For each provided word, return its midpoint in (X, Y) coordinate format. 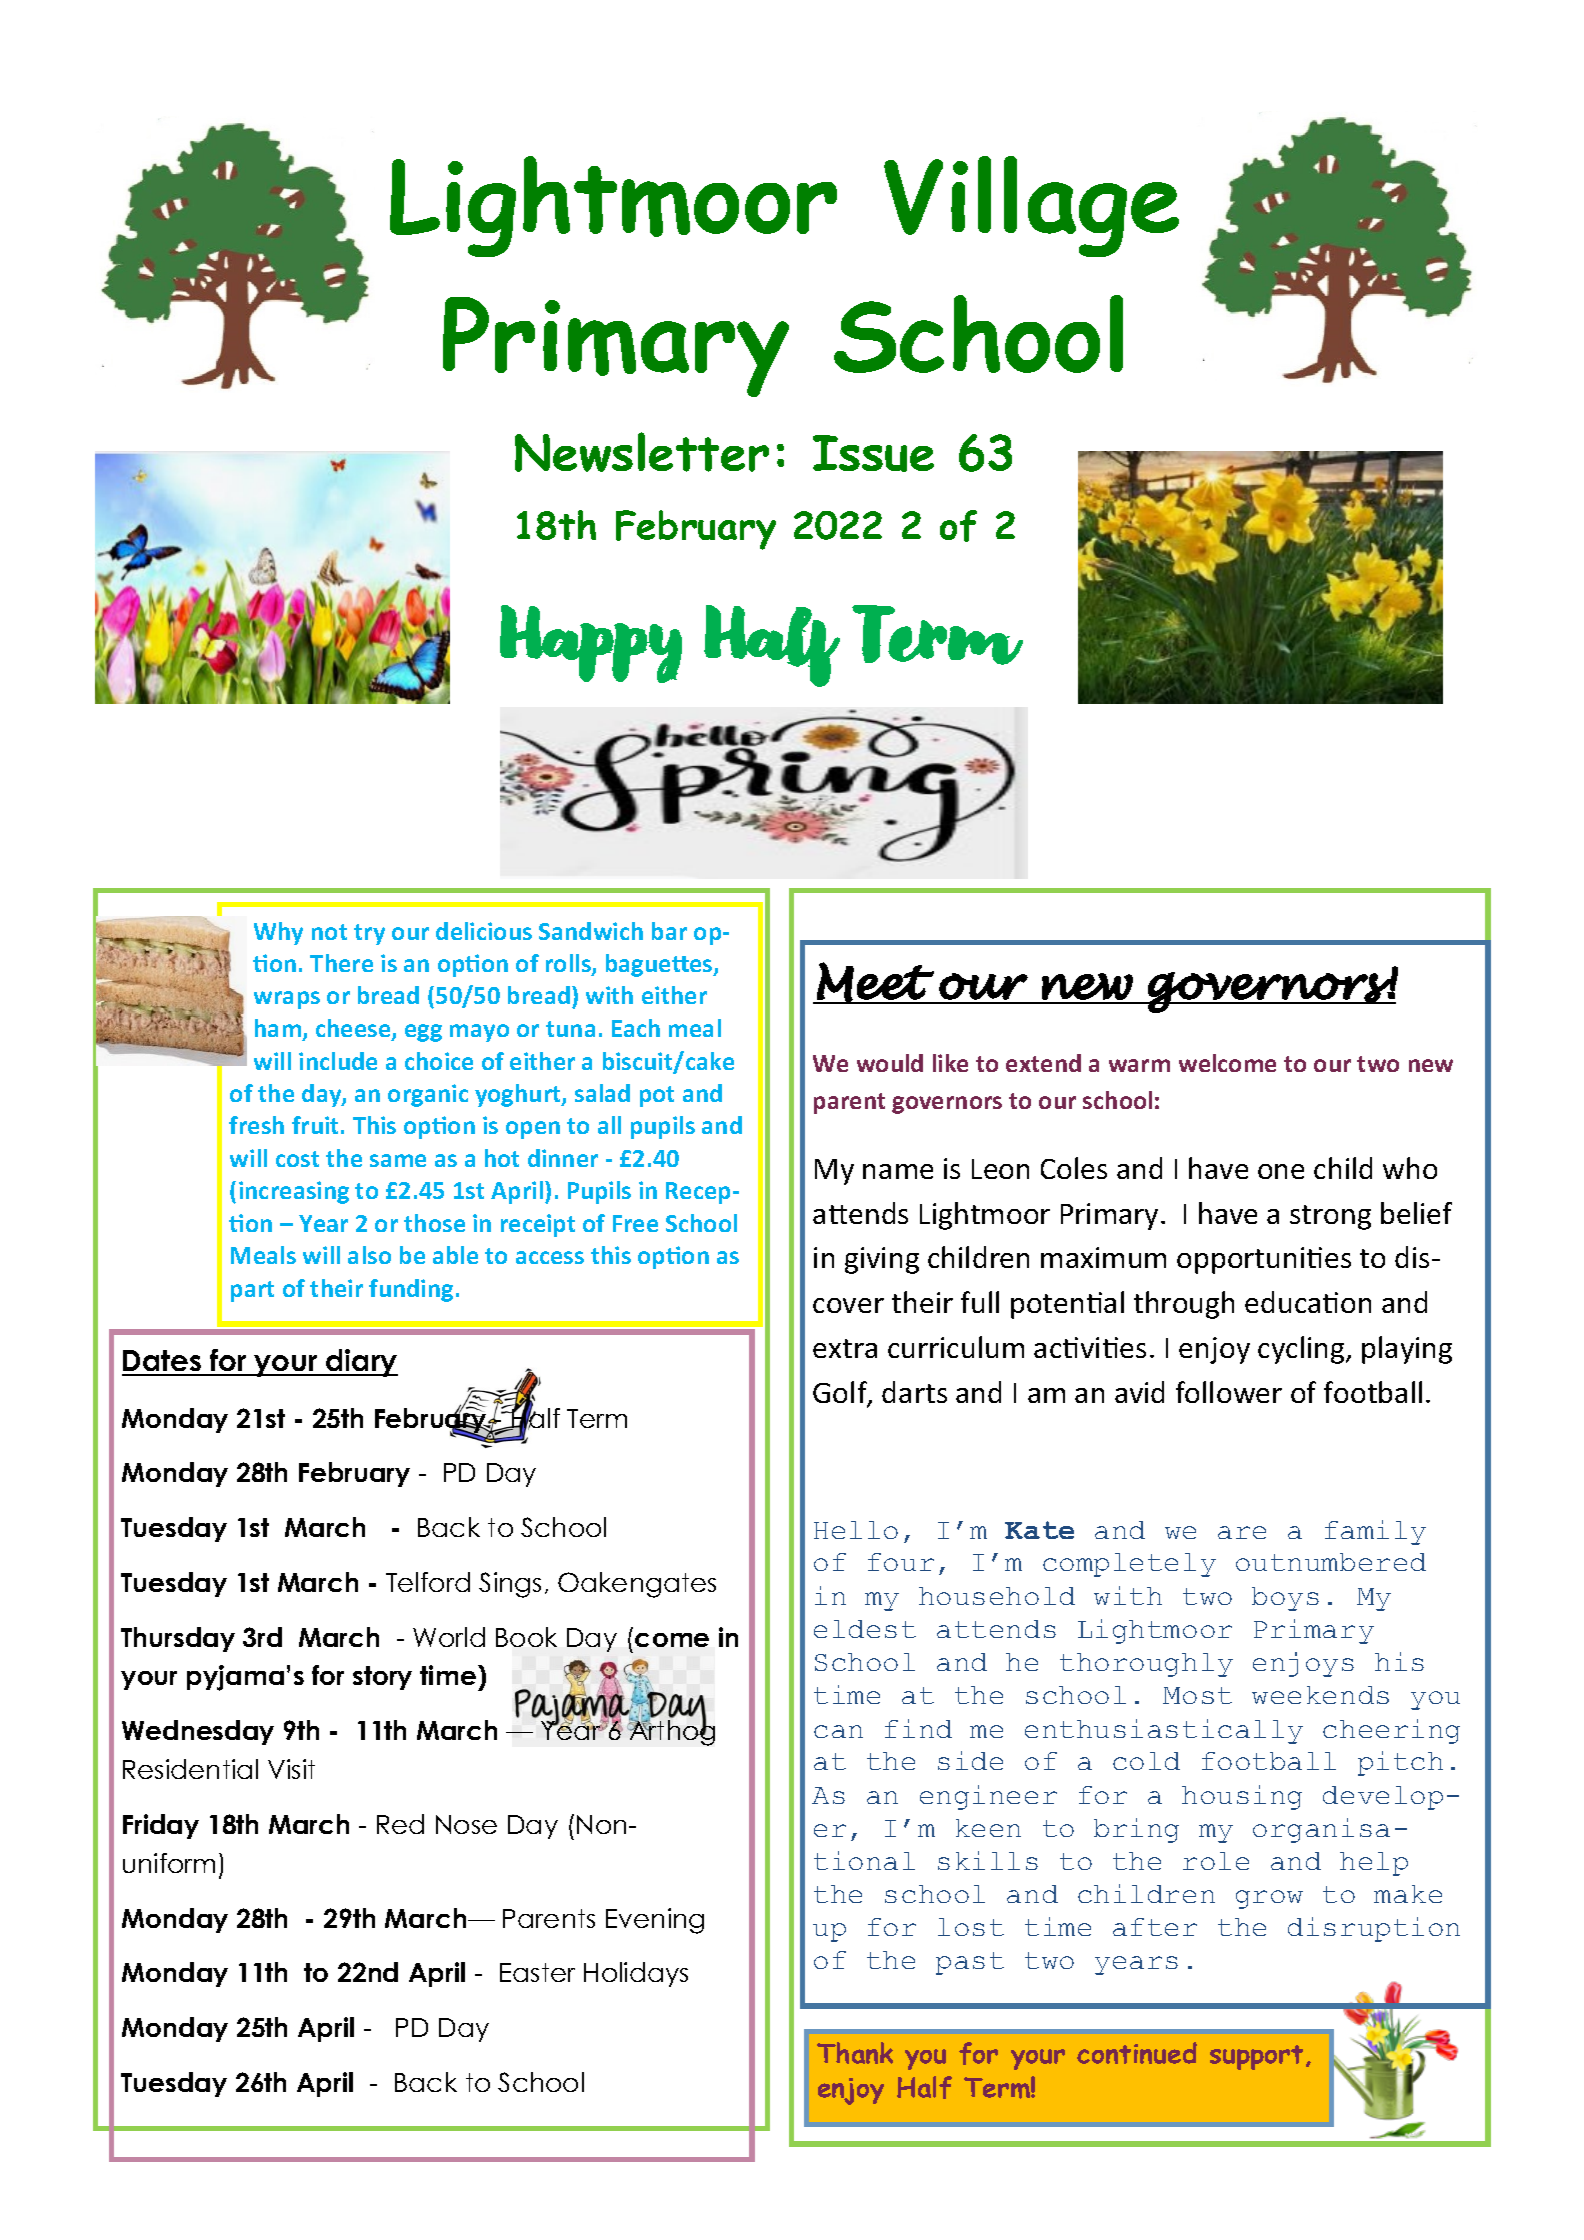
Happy (591, 644)
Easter (537, 1972)
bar (669, 931)
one (1281, 1171)
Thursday (178, 1639)
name (898, 1171)
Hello (856, 1530)
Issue (873, 453)
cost (297, 1159)
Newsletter (642, 452)
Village (1031, 206)
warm (1139, 1065)
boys (1285, 1599)
